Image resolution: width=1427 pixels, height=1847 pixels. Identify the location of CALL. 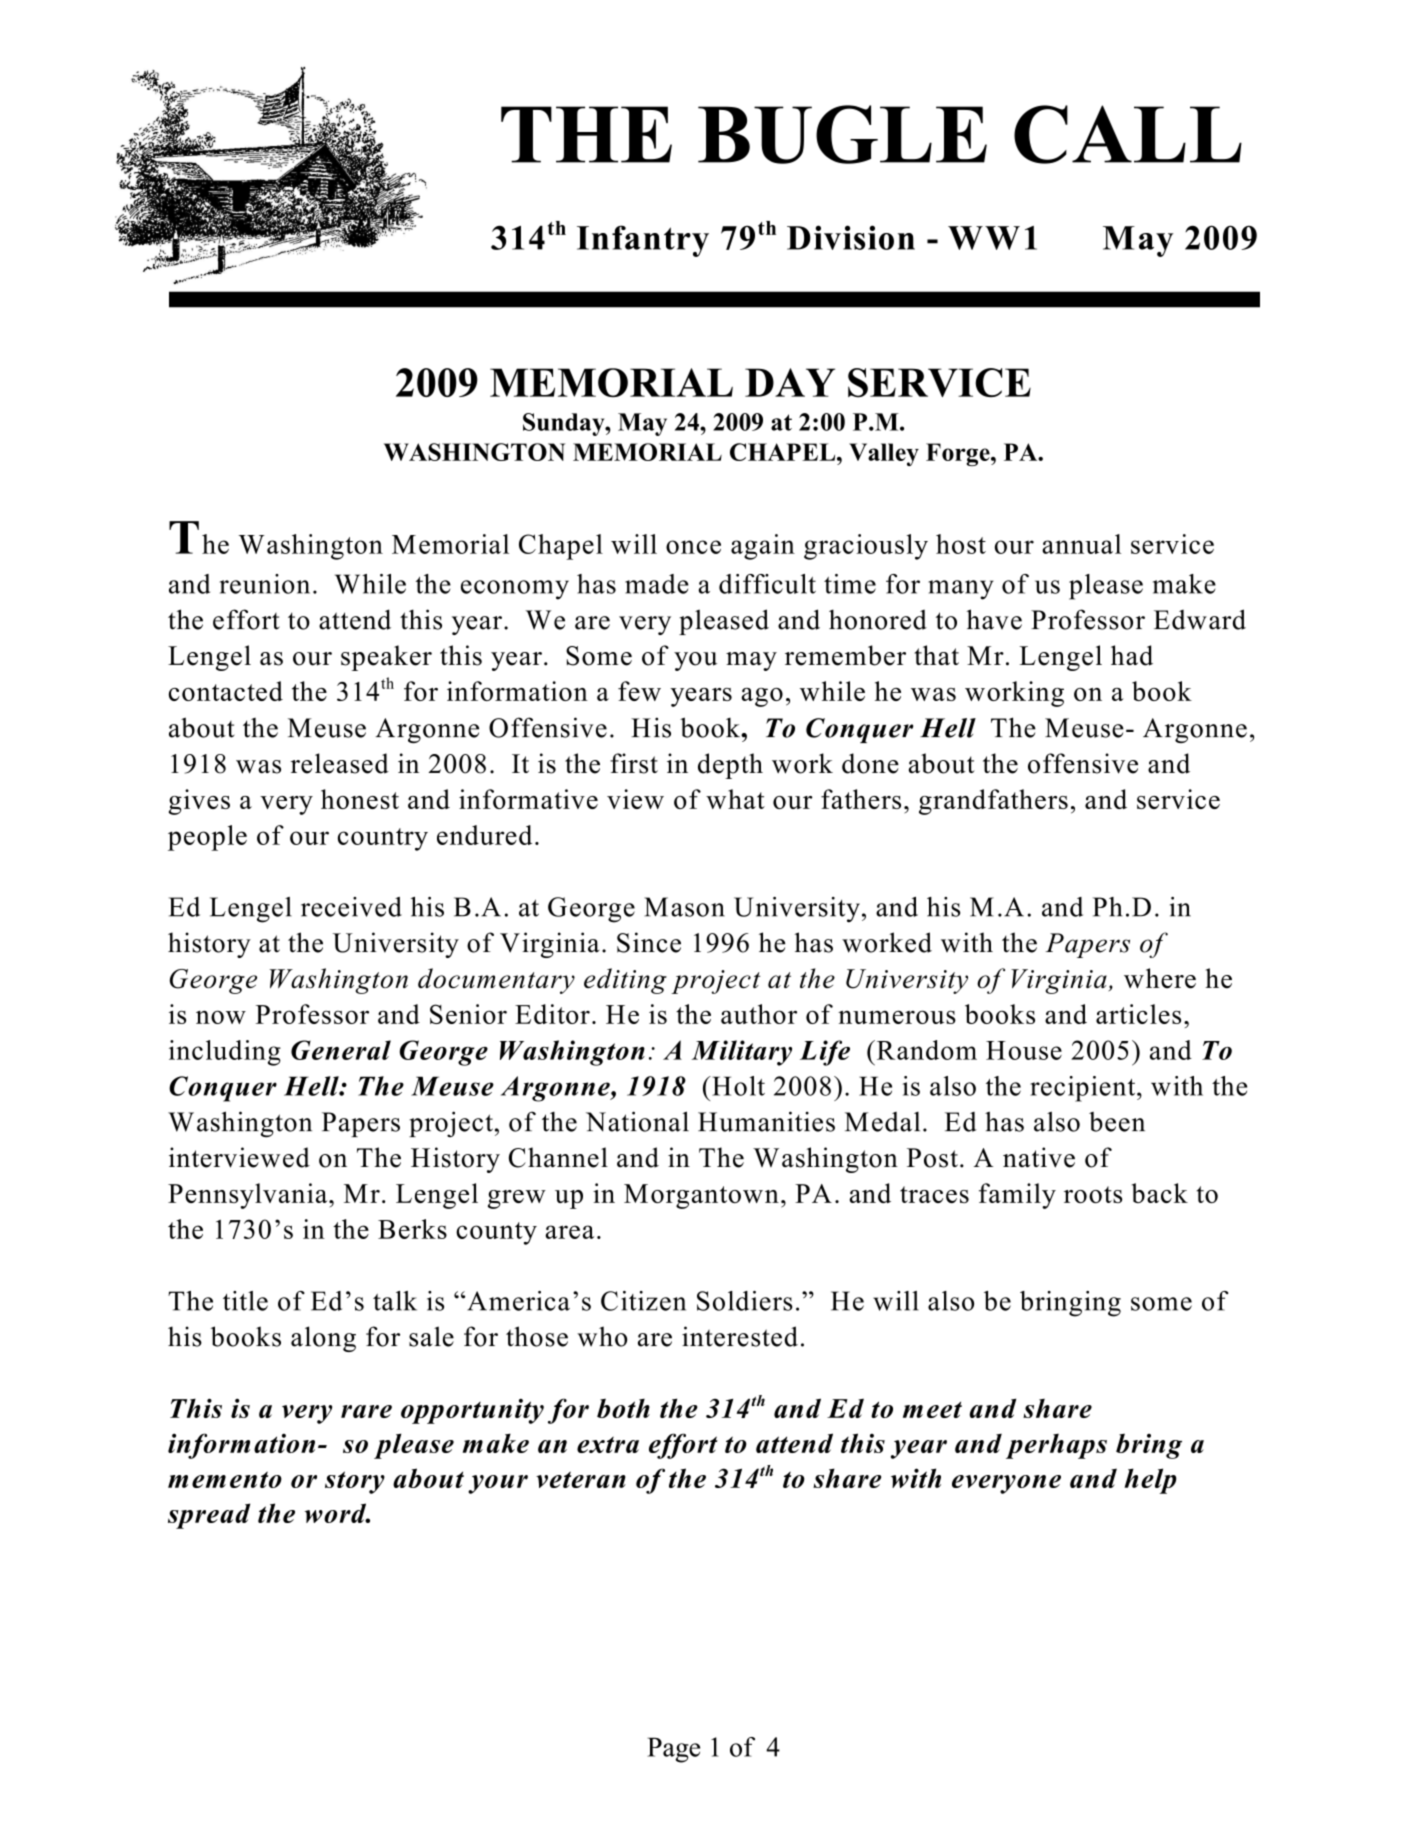
(1128, 134).
